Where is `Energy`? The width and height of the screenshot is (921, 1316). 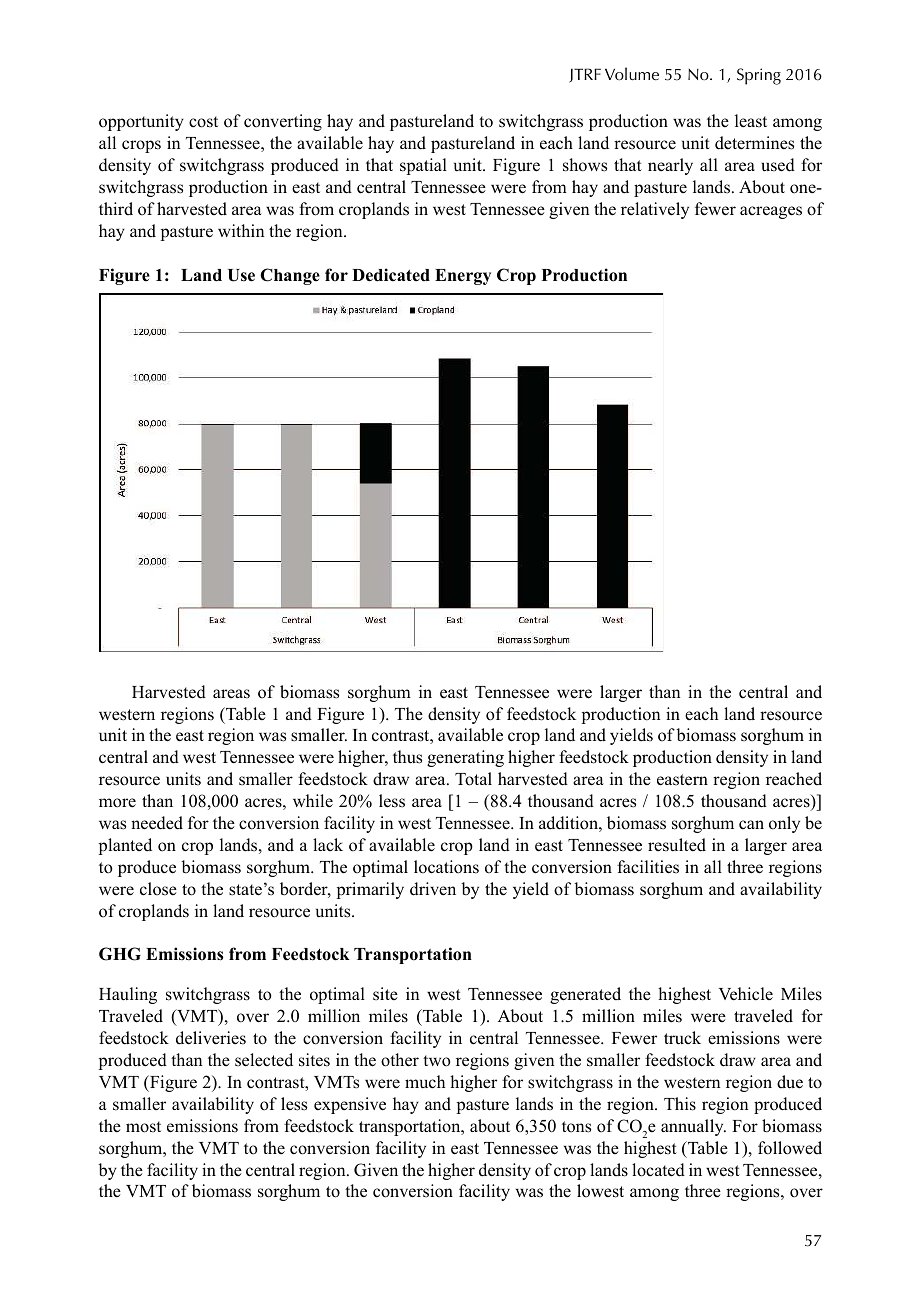
Energy is located at coordinates (463, 277).
